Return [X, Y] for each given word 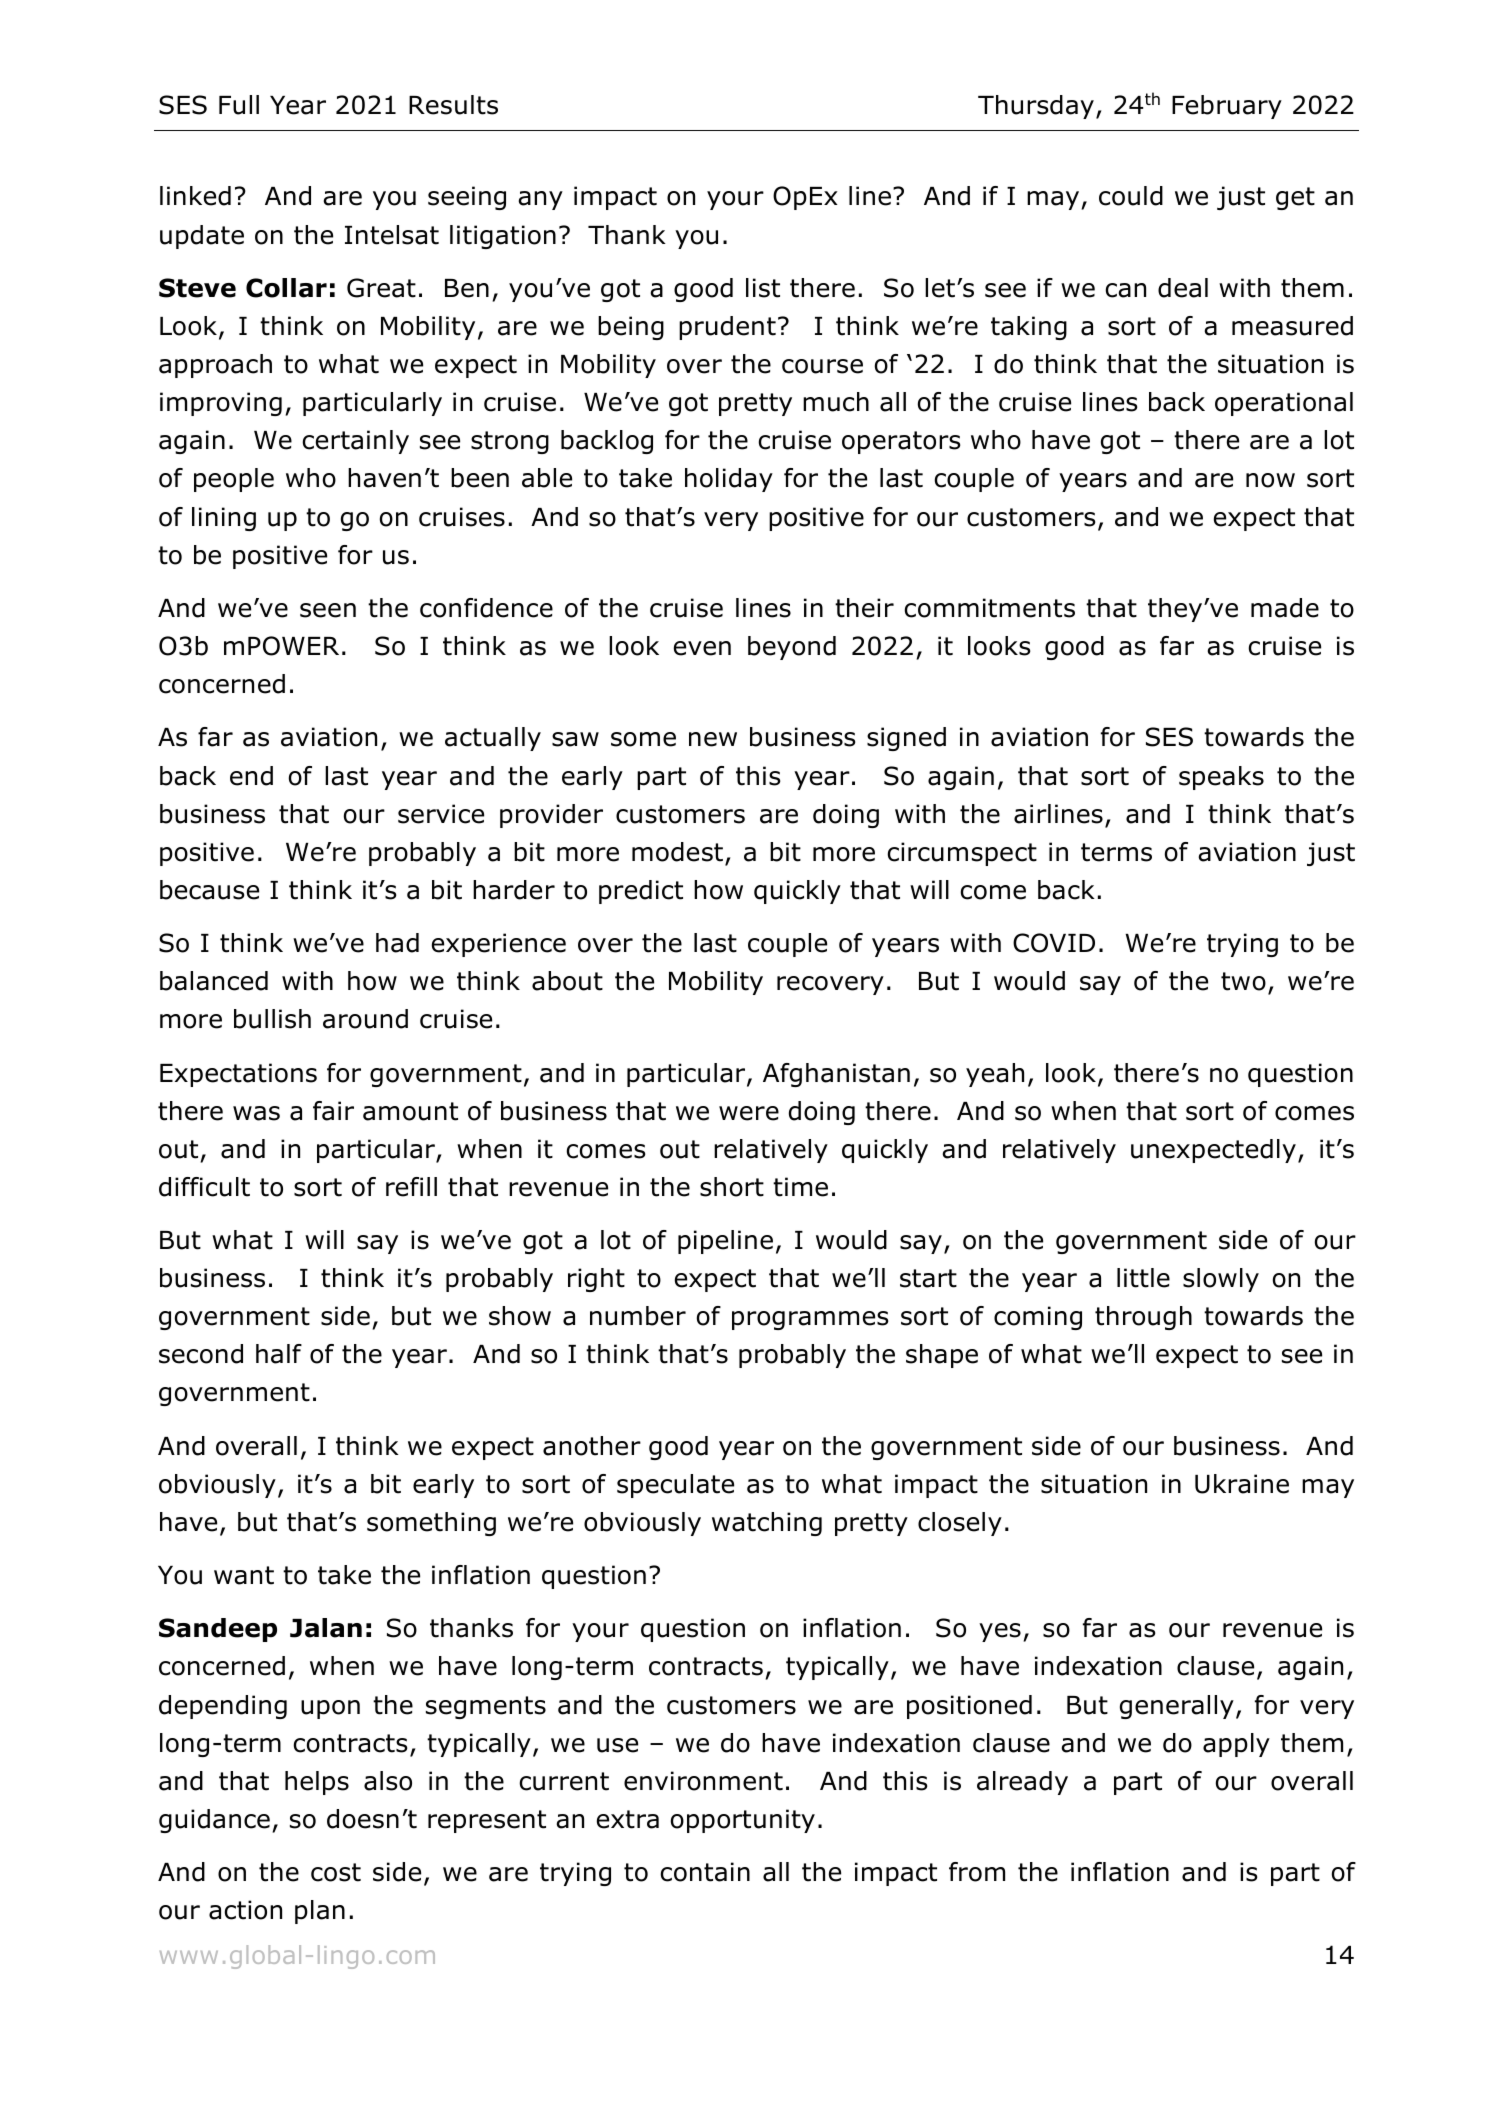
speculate [675, 1486]
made [1285, 608]
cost [336, 1872]
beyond [792, 648]
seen [328, 610]
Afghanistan [836, 1075]
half [279, 1354]
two [1243, 981]
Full [239, 105]
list [763, 288]
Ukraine [1242, 1484]
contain [705, 1872]
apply [1236, 1745]
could [1131, 196]
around [365, 1019]
